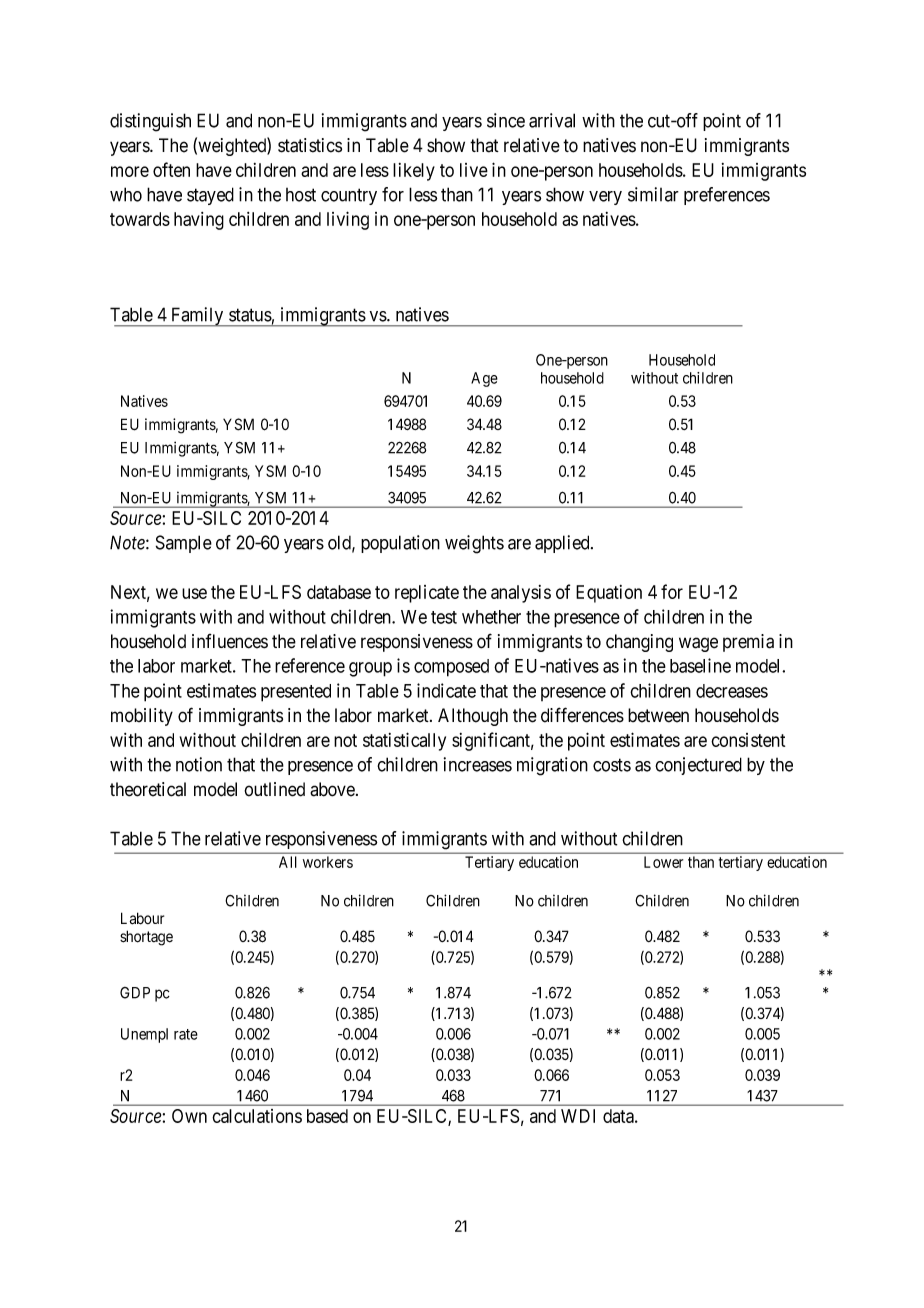 This screenshot has height=1308, width=924. Describe the element at coordinates (478, 764) in the screenshot. I see `increases` at that location.
